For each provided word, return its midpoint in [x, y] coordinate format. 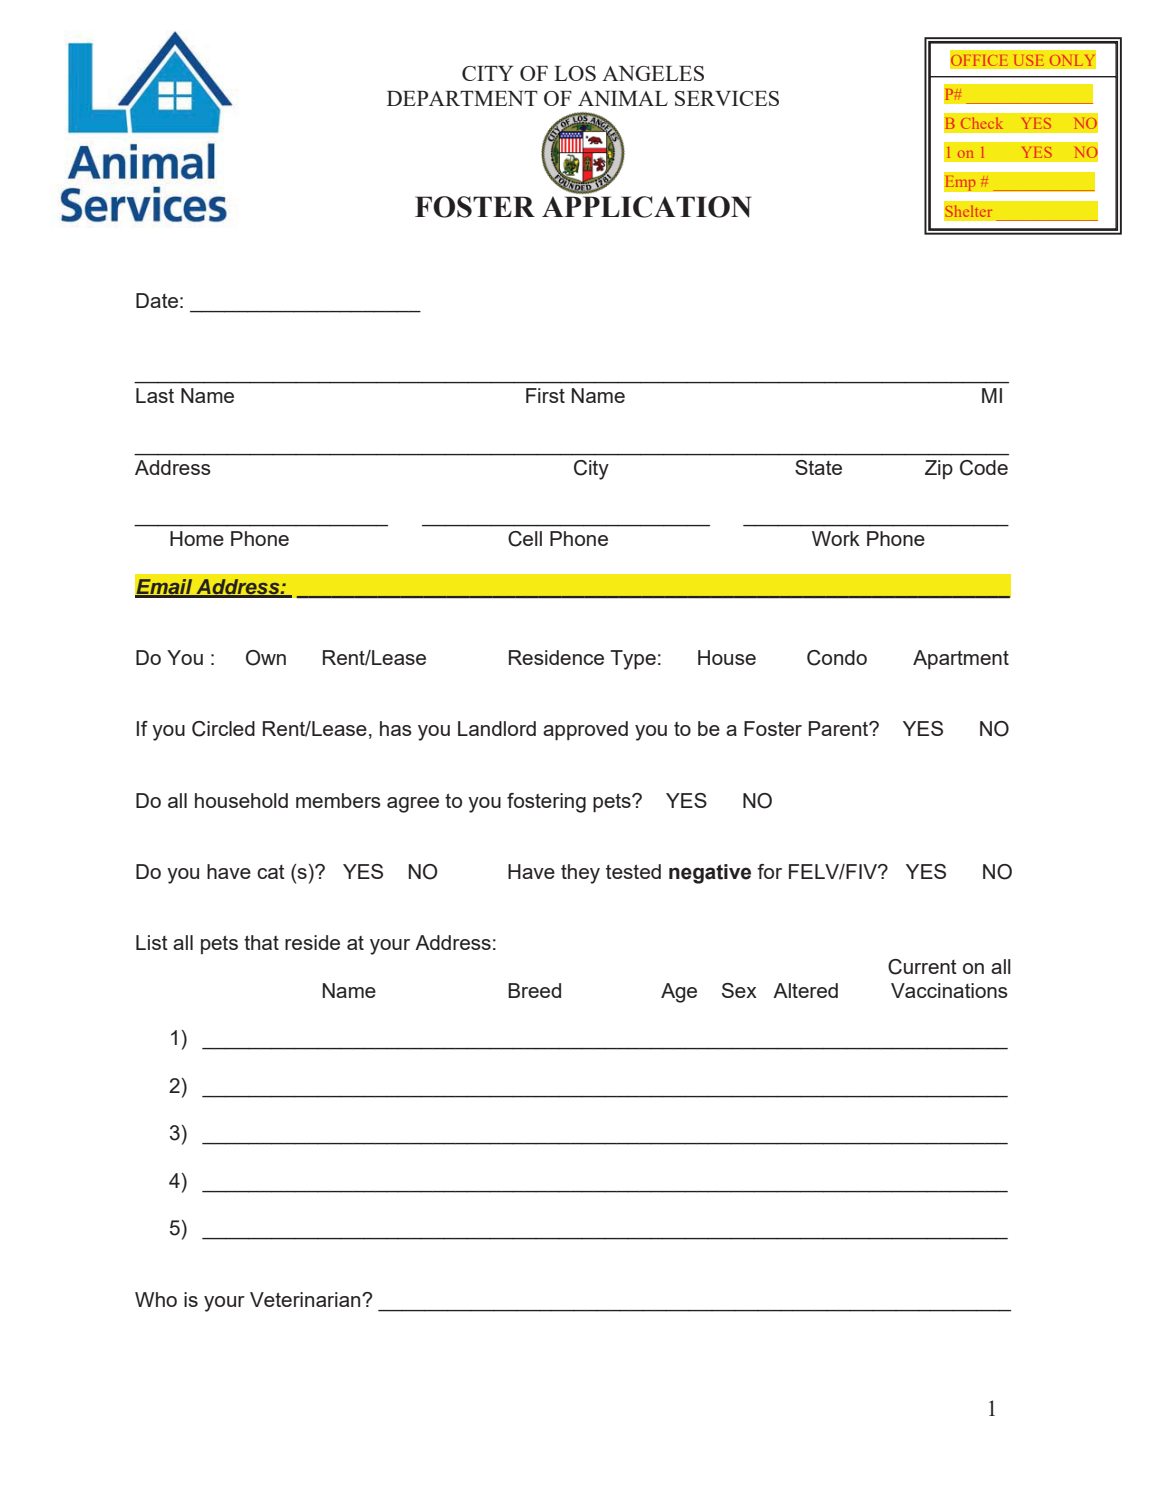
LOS [575, 73]
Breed [534, 990]
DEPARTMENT [462, 98]
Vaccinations [949, 990]
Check [981, 123]
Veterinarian [306, 1299]
